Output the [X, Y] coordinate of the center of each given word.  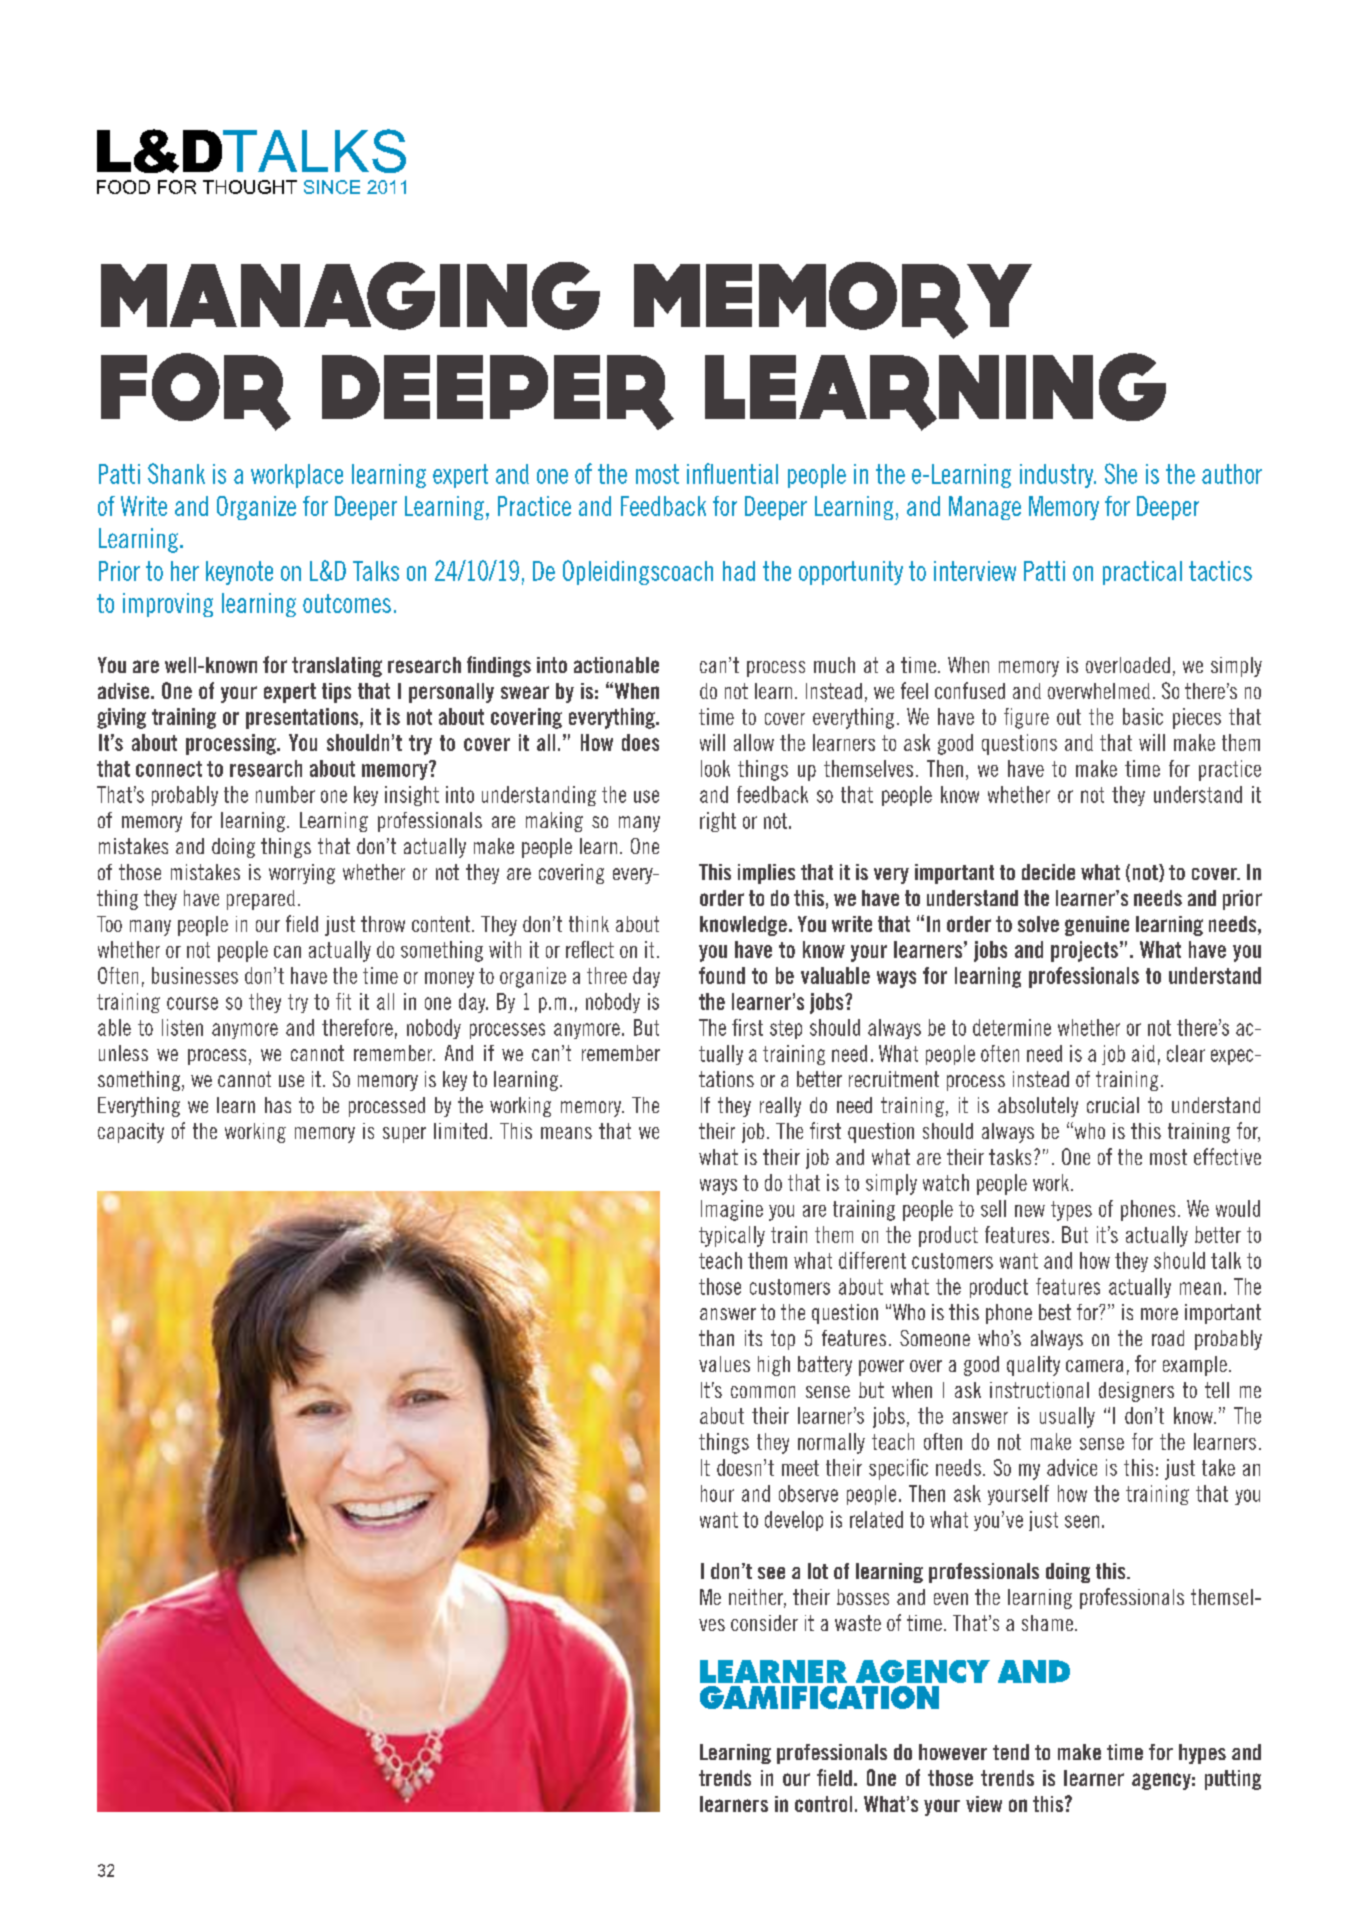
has [278, 1105]
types [1071, 1211]
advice [1072, 1467]
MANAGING [350, 296]
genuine [1097, 926]
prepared [261, 900]
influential [732, 473]
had [739, 571]
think [589, 924]
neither [757, 1598]
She [1121, 473]
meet [800, 1468]
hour [717, 1493]
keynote [239, 573]
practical [1142, 573]
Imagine [732, 1210]
